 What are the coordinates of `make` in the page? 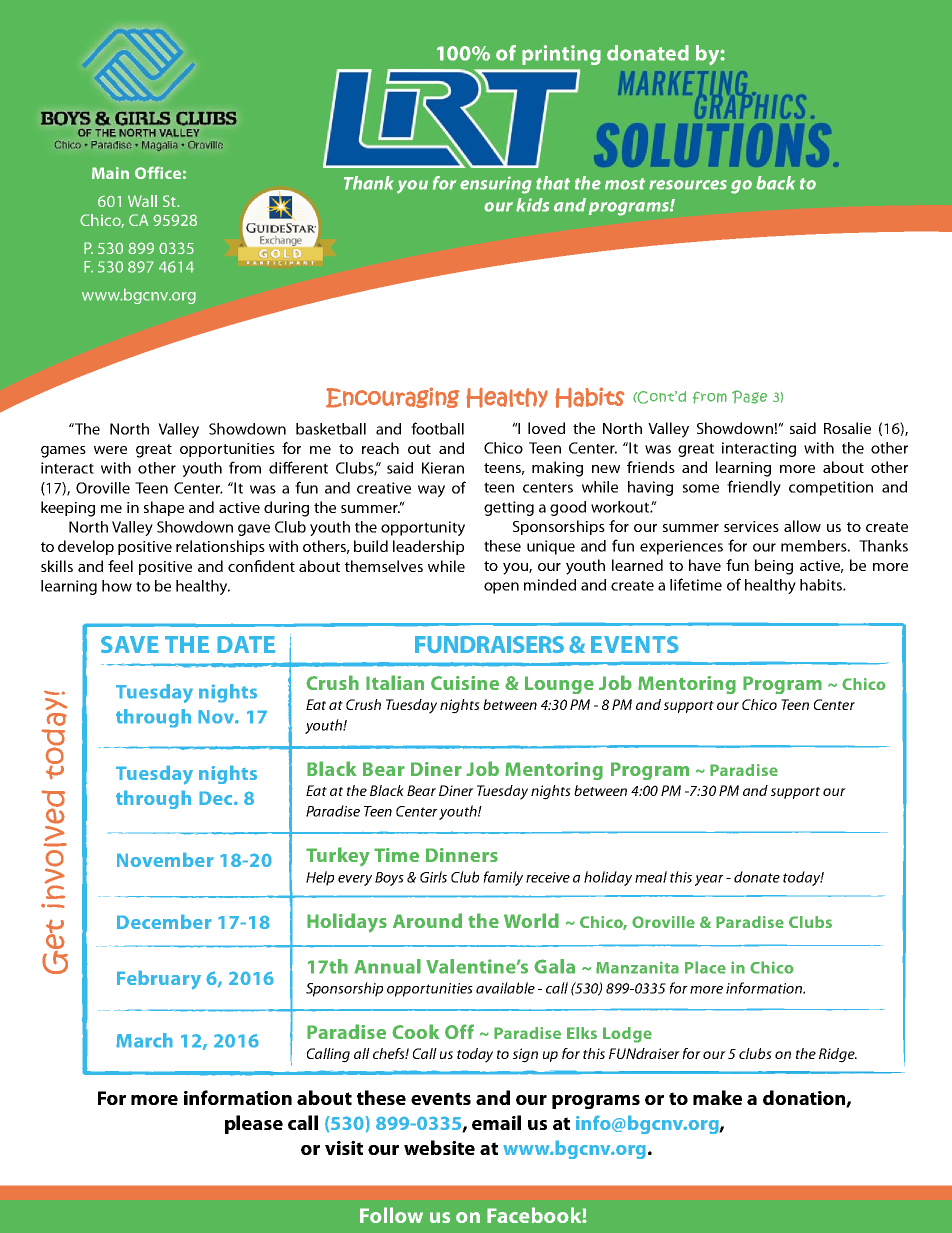 It's located at (717, 1097).
